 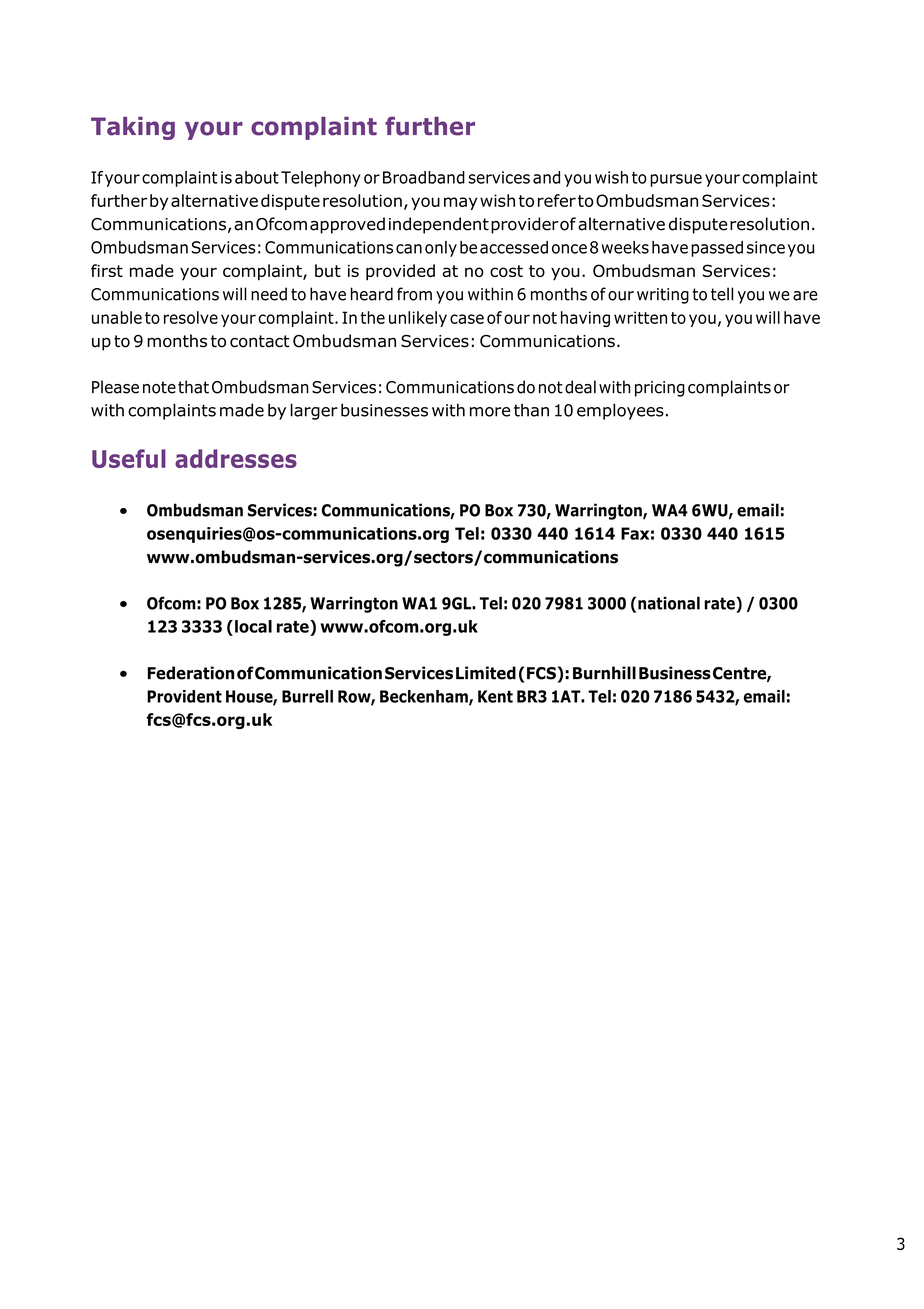 I want to click on local, so click(x=253, y=626).
